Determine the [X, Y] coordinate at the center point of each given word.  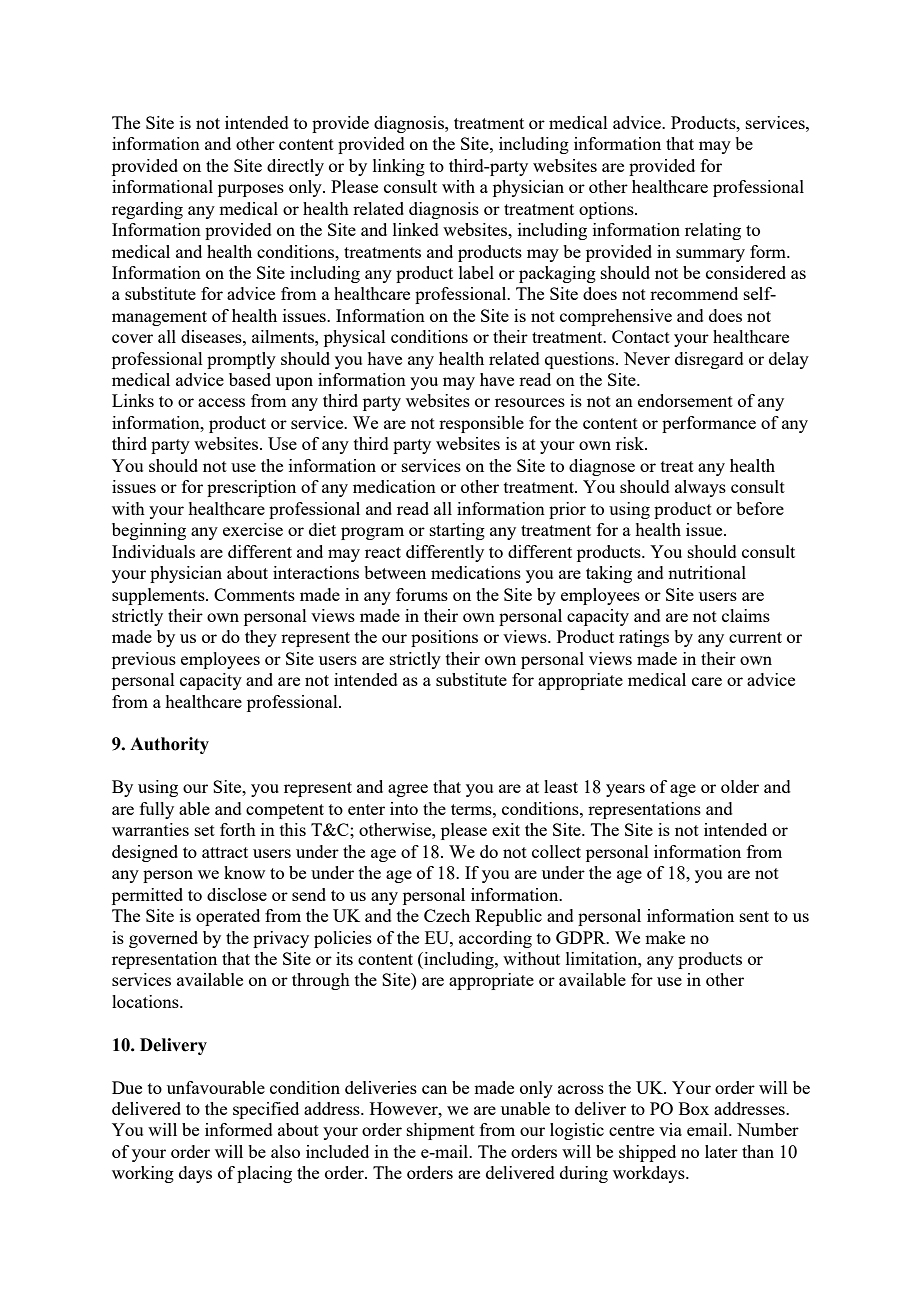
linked [416, 229]
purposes [251, 190]
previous [144, 660]
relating [713, 231]
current [755, 637]
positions [444, 638]
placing [264, 1174]
